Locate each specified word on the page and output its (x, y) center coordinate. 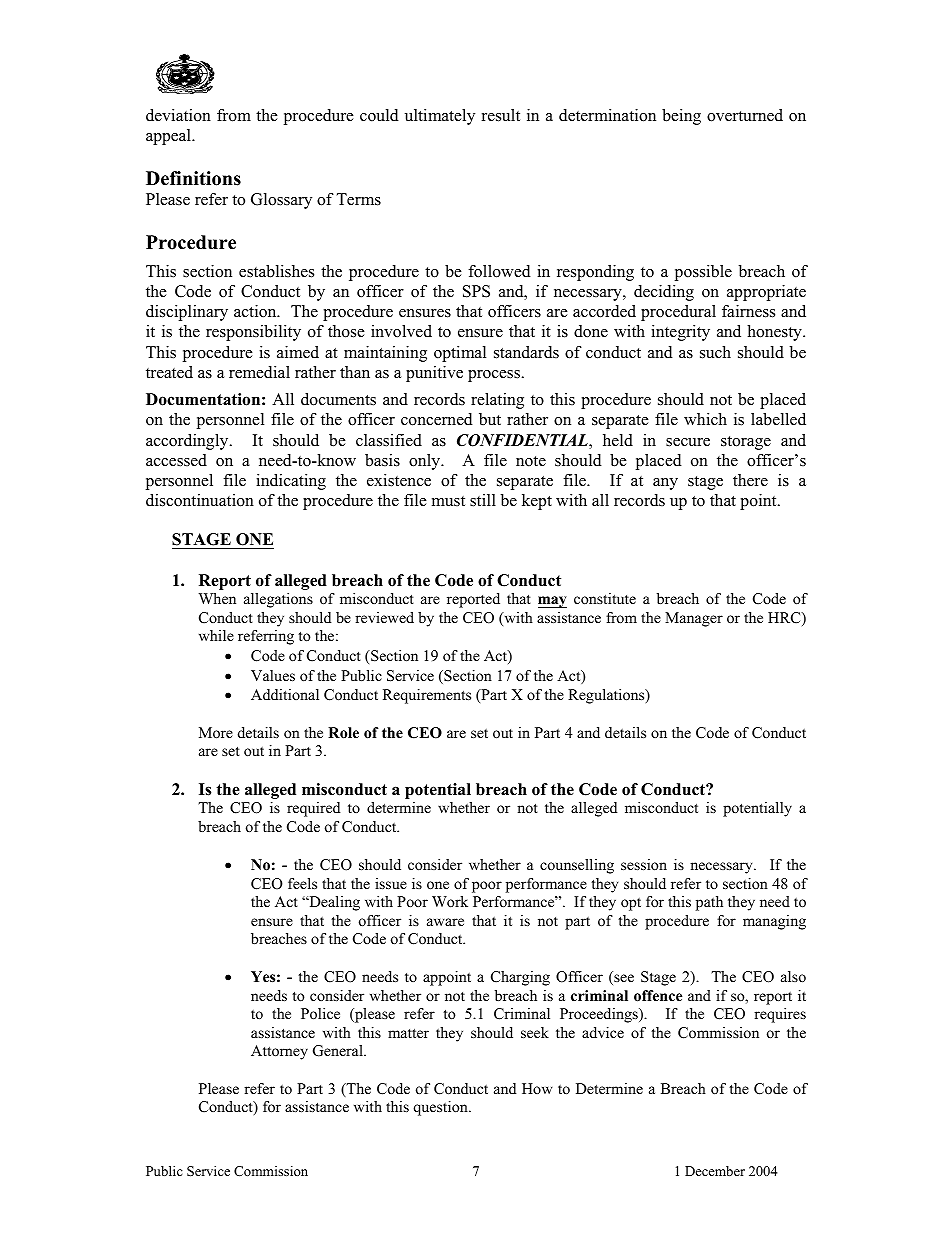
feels (302, 883)
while (216, 635)
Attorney (279, 1052)
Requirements (427, 696)
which (705, 419)
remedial (259, 372)
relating (497, 401)
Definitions (193, 178)
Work (450, 901)
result (501, 115)
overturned (745, 115)
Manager (694, 619)
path (709, 903)
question (441, 1108)
